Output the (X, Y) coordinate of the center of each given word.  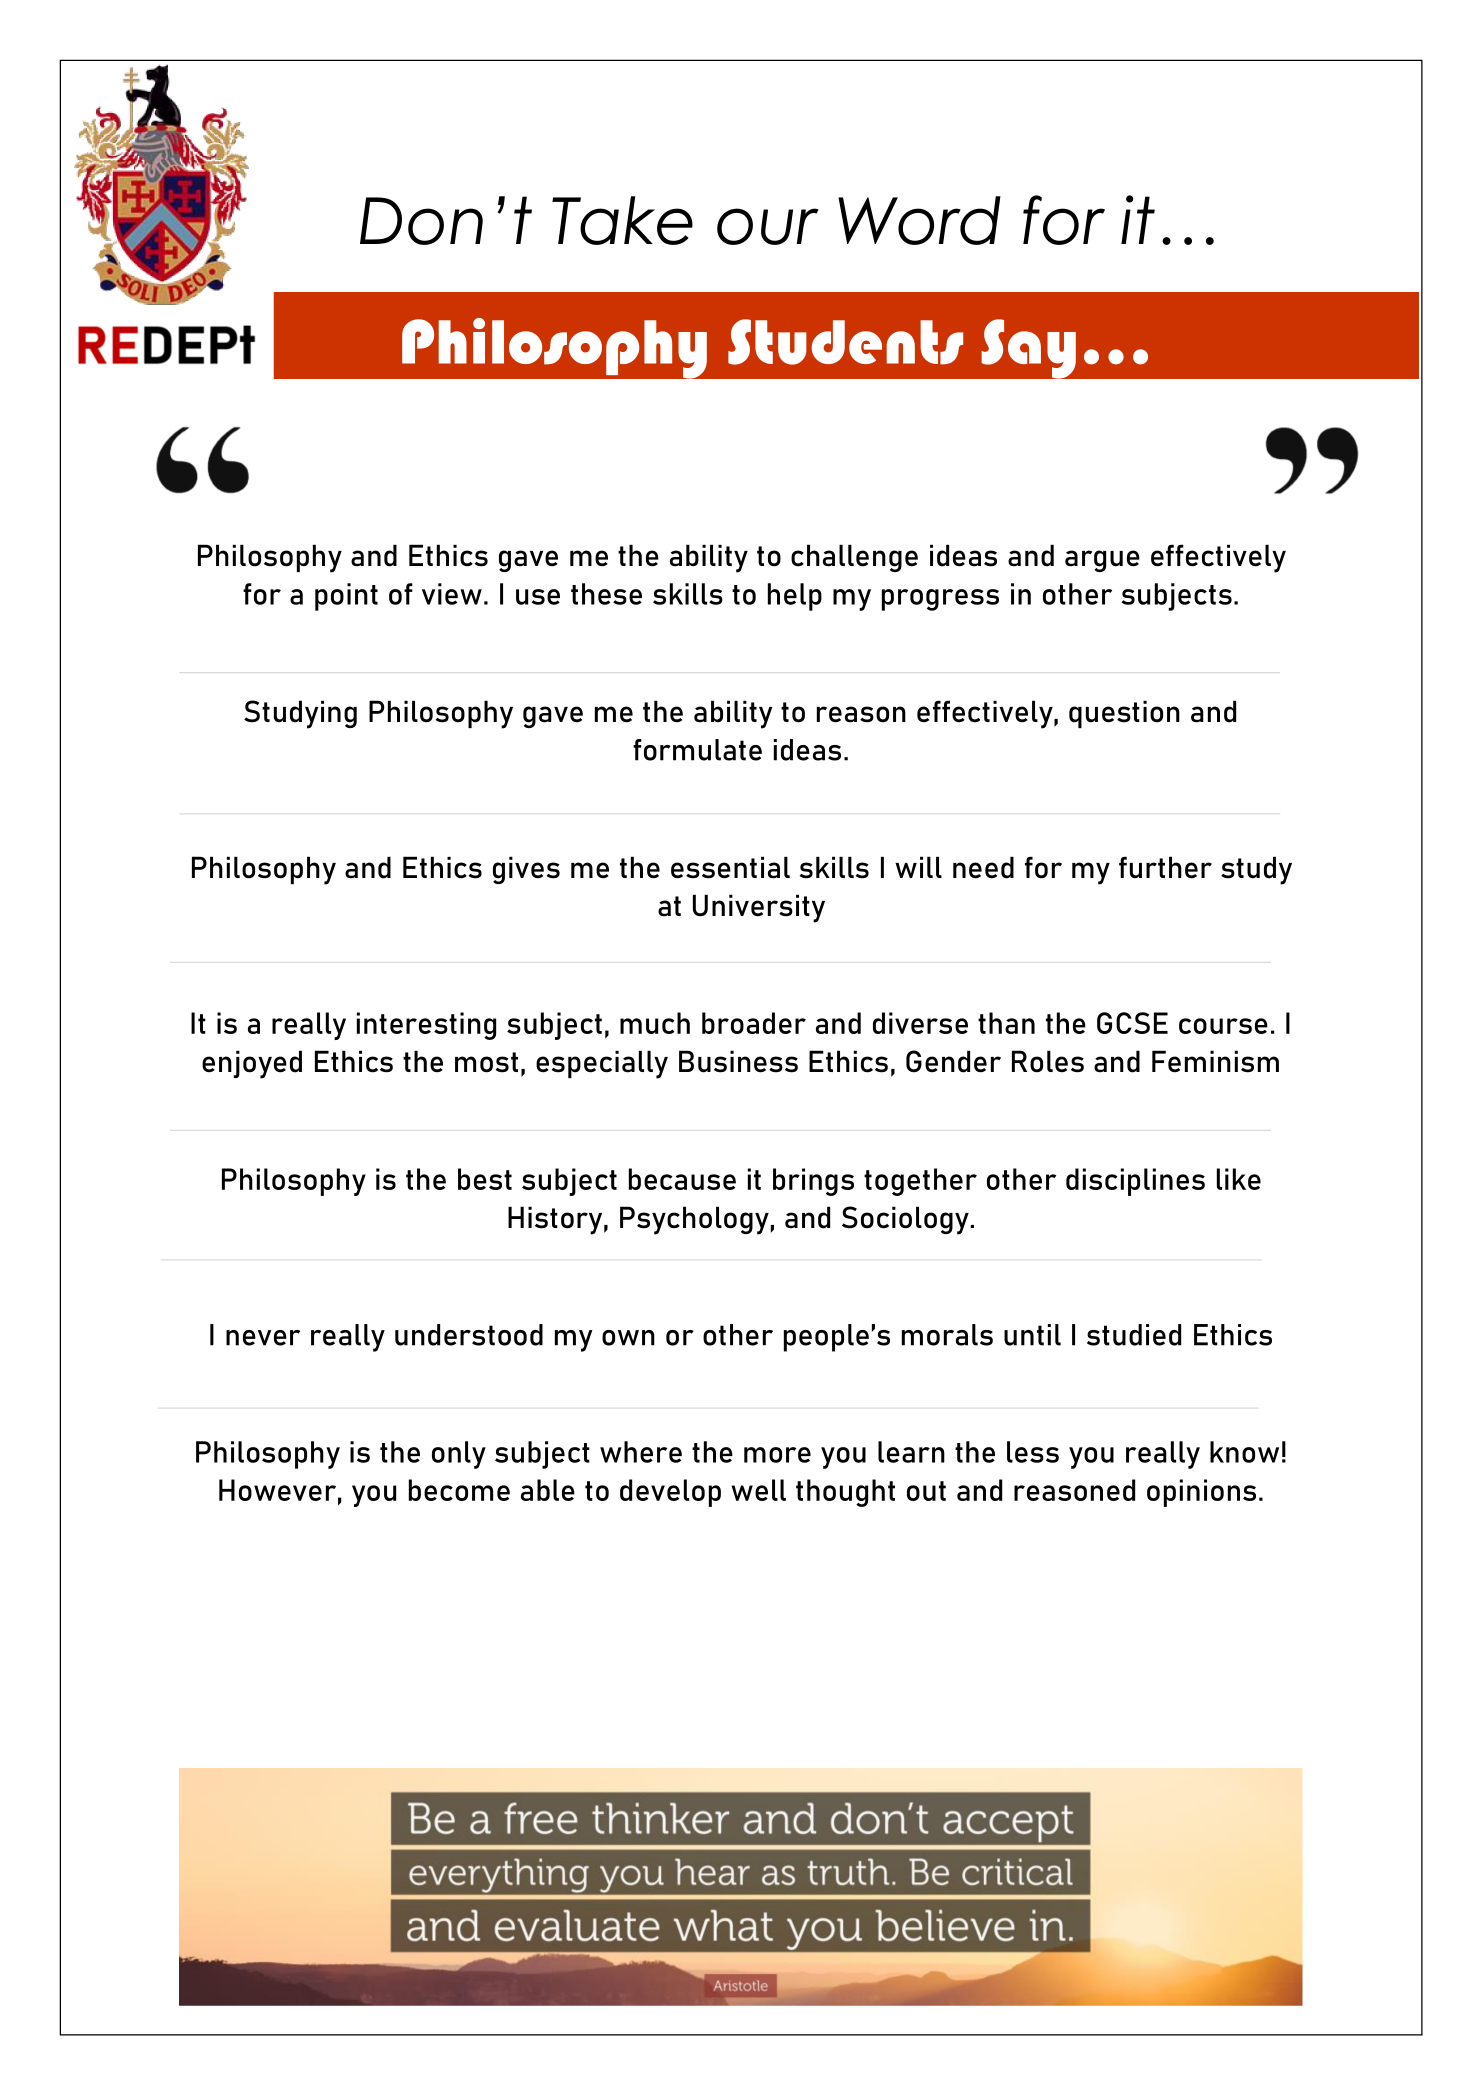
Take (622, 220)
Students (845, 342)
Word (919, 220)
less (1033, 1452)
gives (526, 870)
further (1165, 867)
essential (730, 867)
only (459, 1455)
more (777, 1455)
